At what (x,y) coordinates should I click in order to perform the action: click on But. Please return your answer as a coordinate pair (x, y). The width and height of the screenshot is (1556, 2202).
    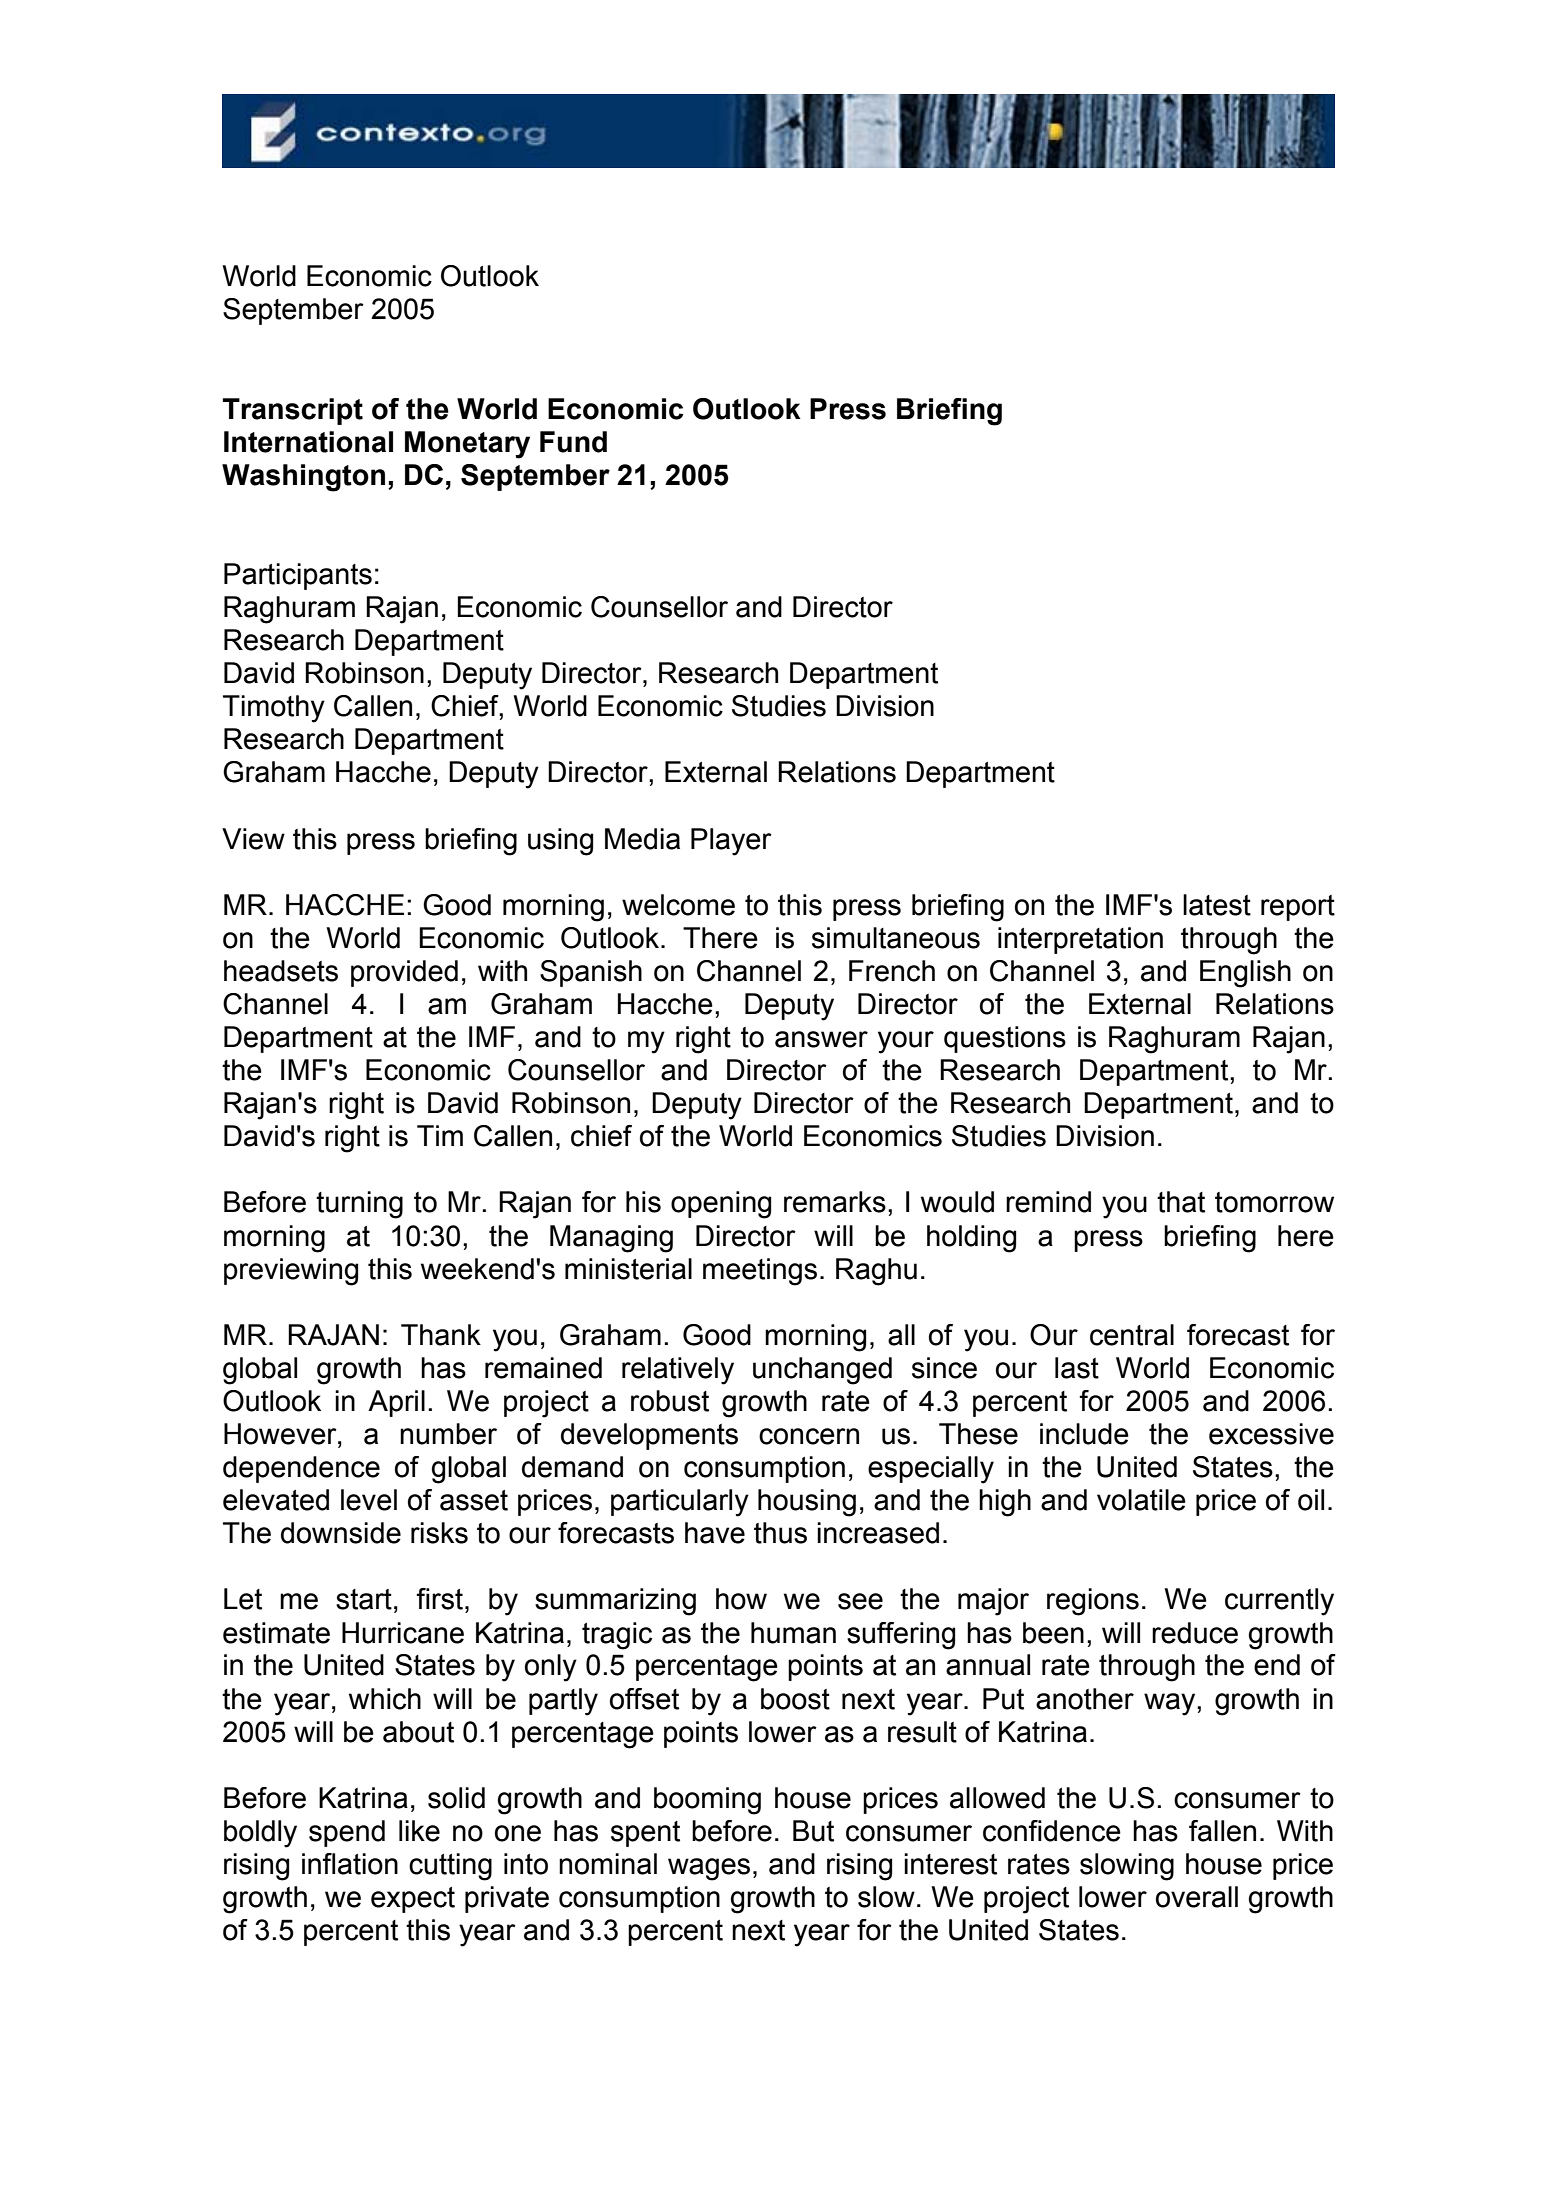
    Looking at the image, I should click on (813, 1831).
